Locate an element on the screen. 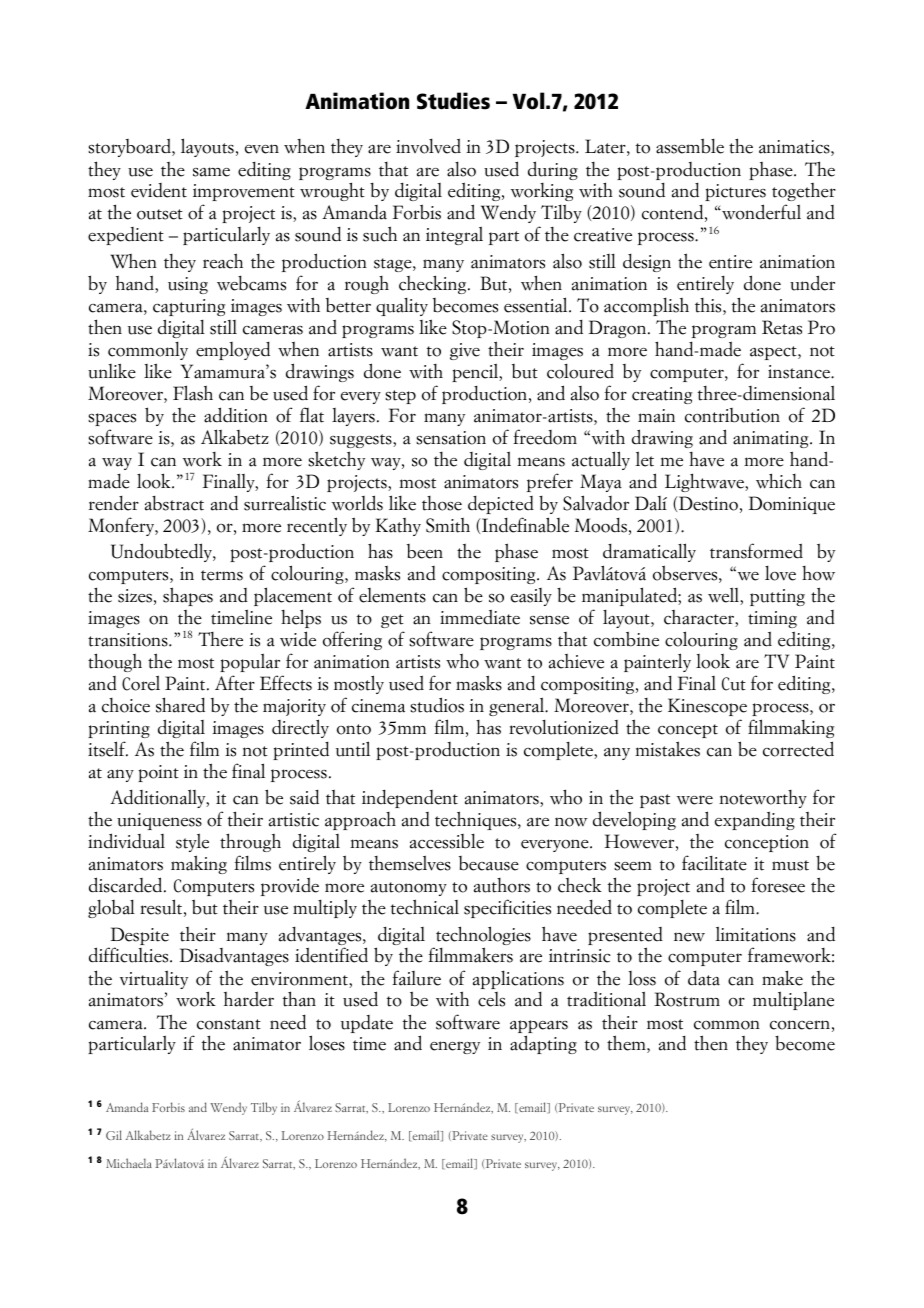 The height and width of the screenshot is (1308, 924). timing is located at coordinates (772, 619).
